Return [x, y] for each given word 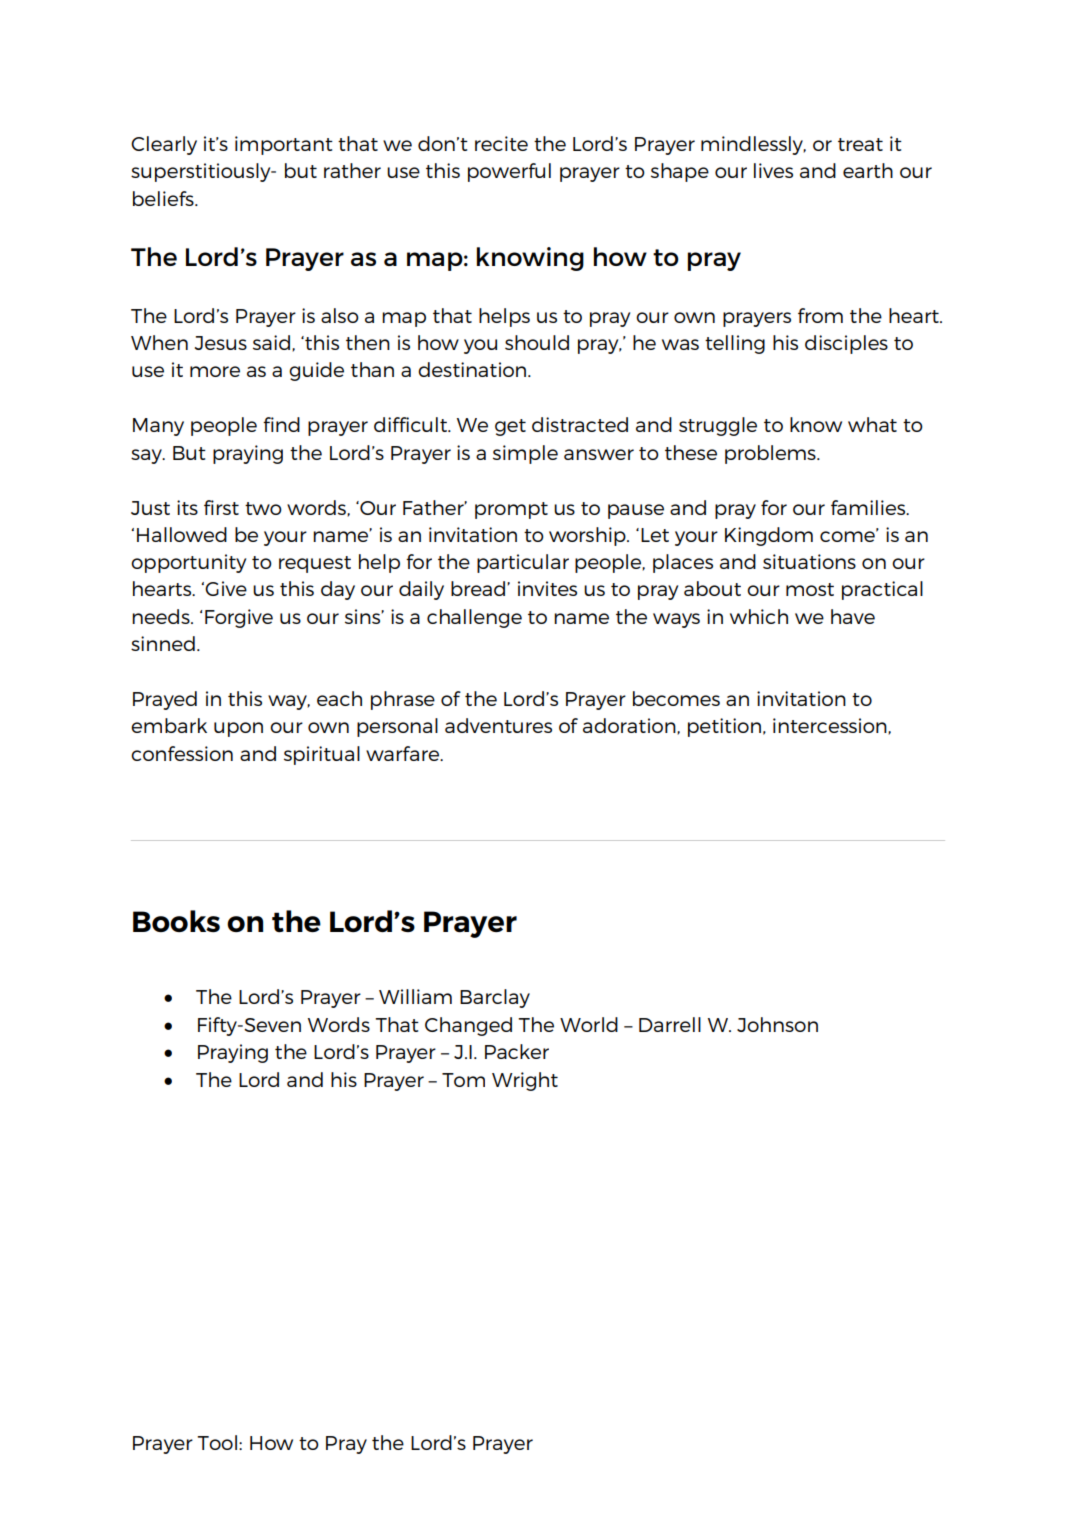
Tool [217, 1442]
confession [182, 753]
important [284, 145]
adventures [498, 725]
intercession [831, 726]
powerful [509, 172]
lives [773, 170]
